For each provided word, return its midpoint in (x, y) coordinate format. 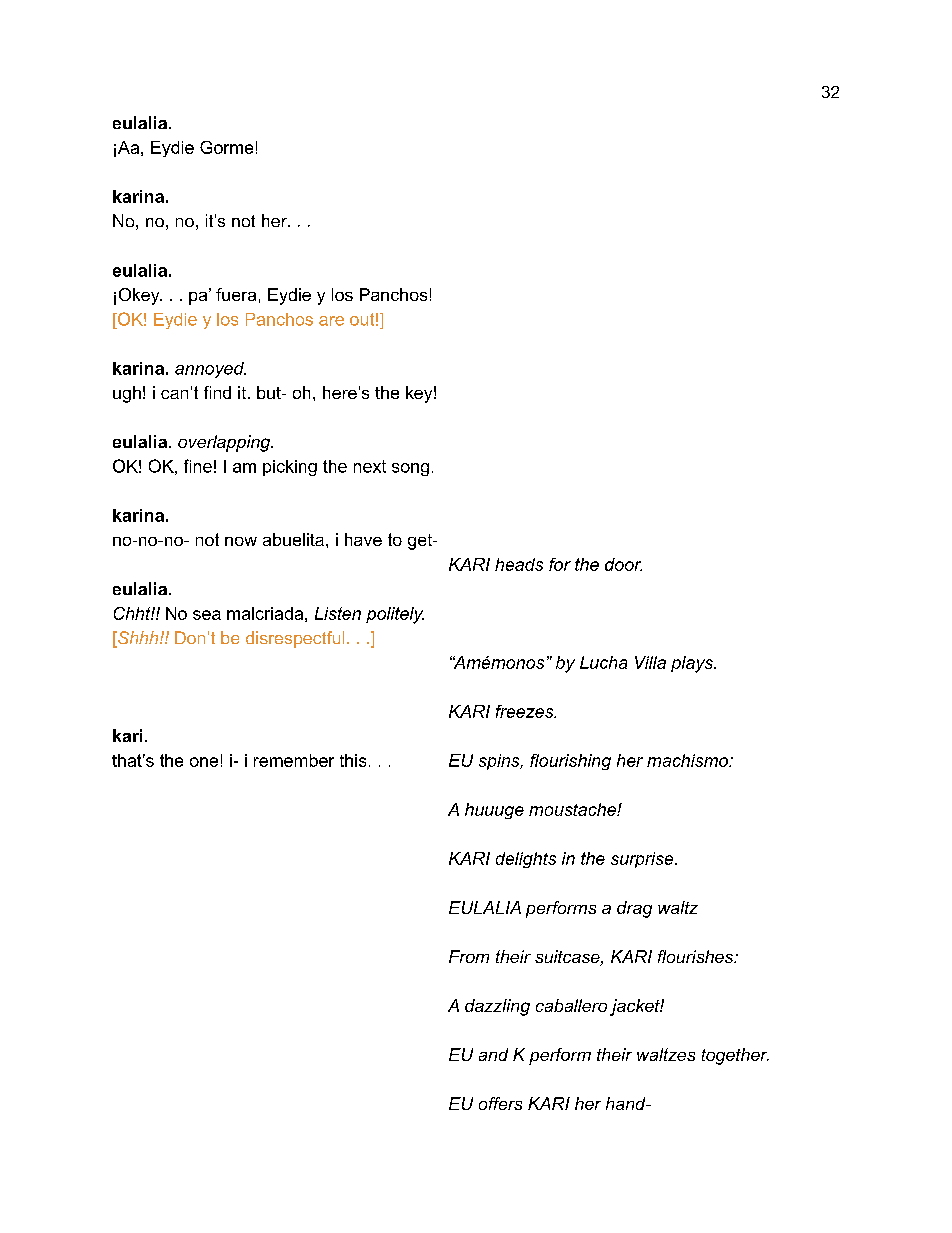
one (204, 762)
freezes (526, 711)
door (623, 564)
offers (500, 1103)
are (331, 321)
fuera (236, 294)
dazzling (497, 1007)
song (410, 469)
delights (526, 860)
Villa (650, 662)
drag (634, 909)
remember (294, 760)
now (241, 541)
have (363, 539)
